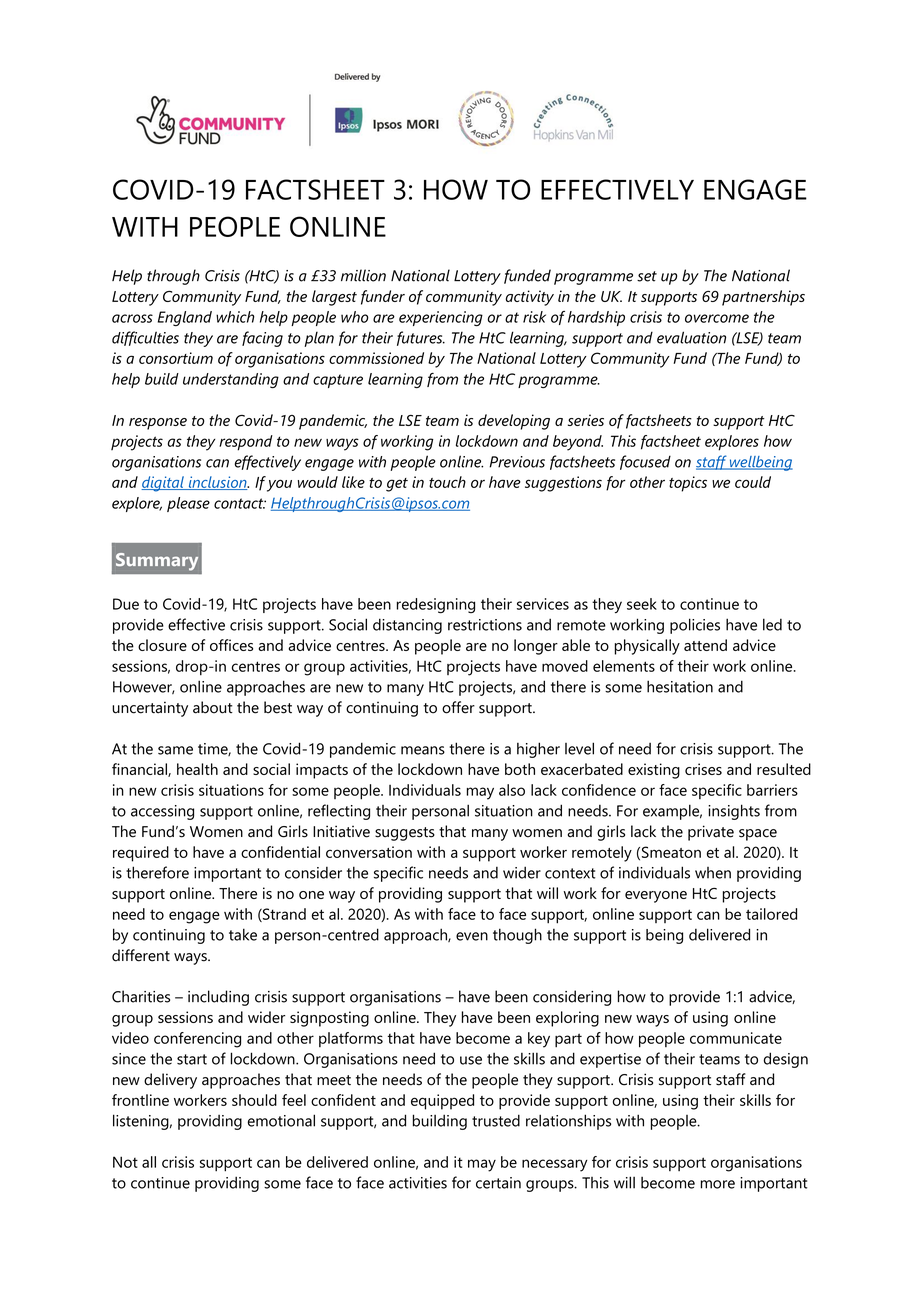 This screenshot has width=924, height=1308. What do you see at coordinates (185, 318) in the screenshot?
I see `England` at bounding box center [185, 318].
